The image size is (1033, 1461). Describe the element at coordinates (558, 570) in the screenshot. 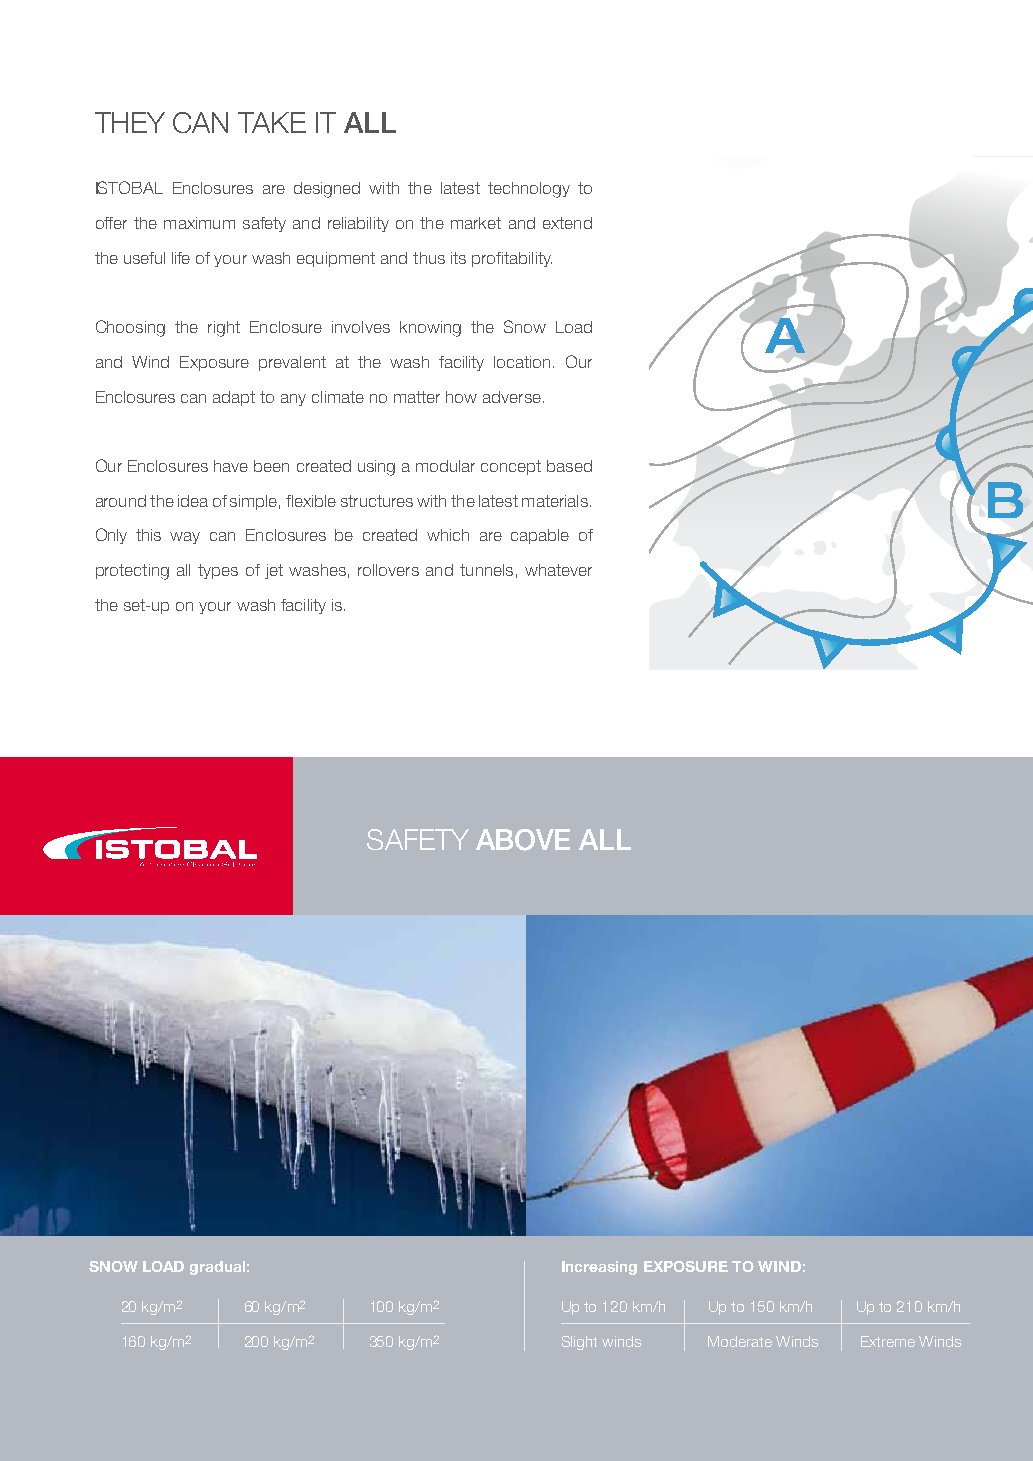

I see `whatever` at that location.
